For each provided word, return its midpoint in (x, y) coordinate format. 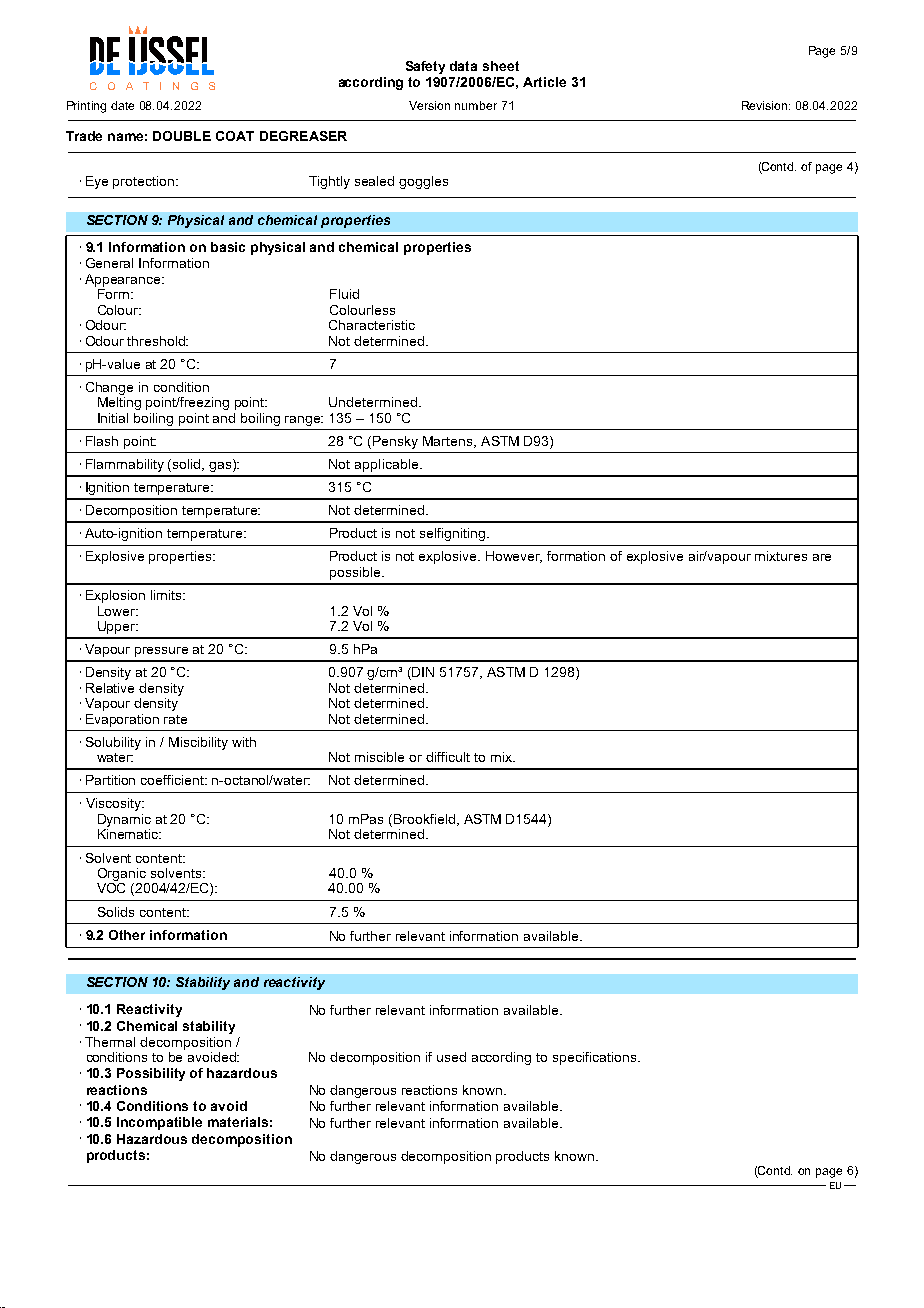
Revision (766, 105)
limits (167, 595)
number (476, 105)
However (514, 557)
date (122, 105)
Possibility (151, 1074)
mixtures (781, 556)
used (451, 1057)
